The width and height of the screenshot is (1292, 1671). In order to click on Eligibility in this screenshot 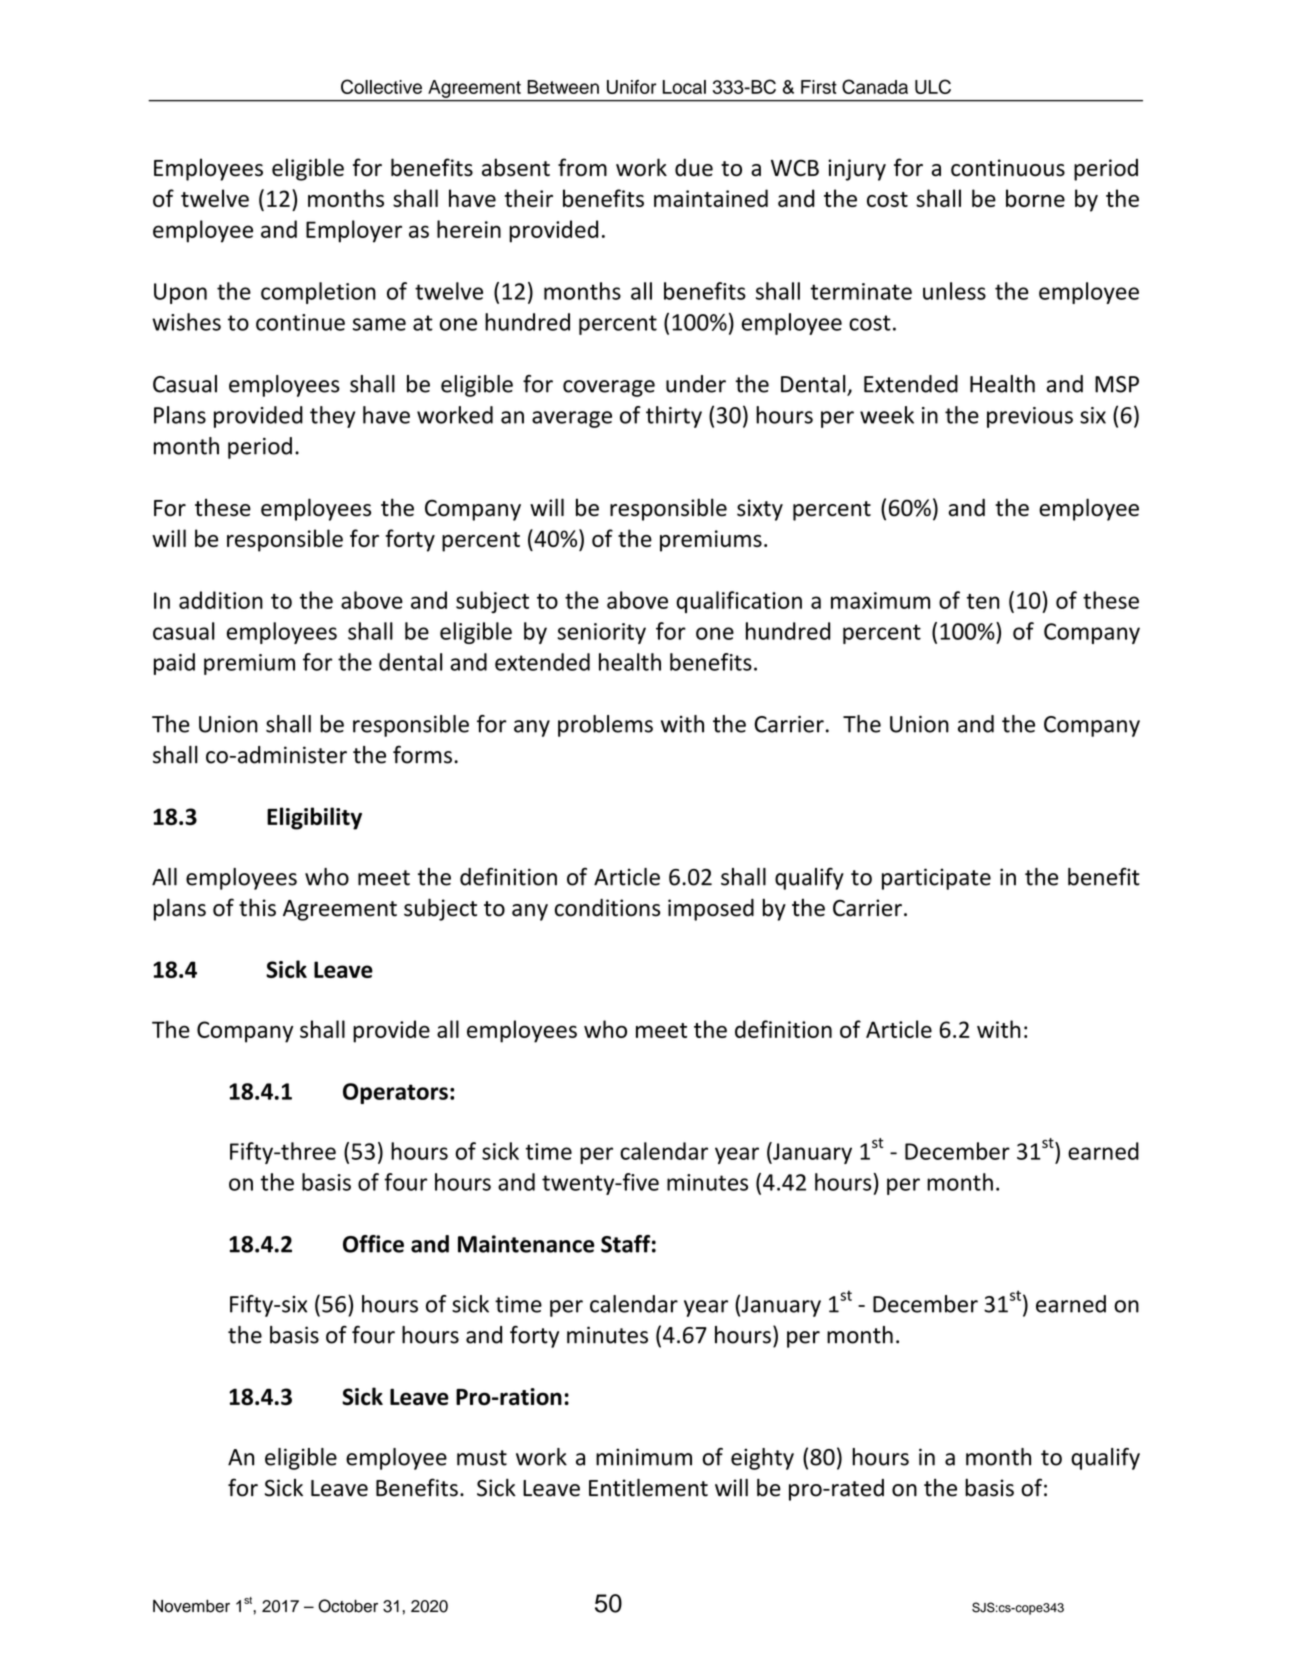, I will do `click(314, 818)`.
